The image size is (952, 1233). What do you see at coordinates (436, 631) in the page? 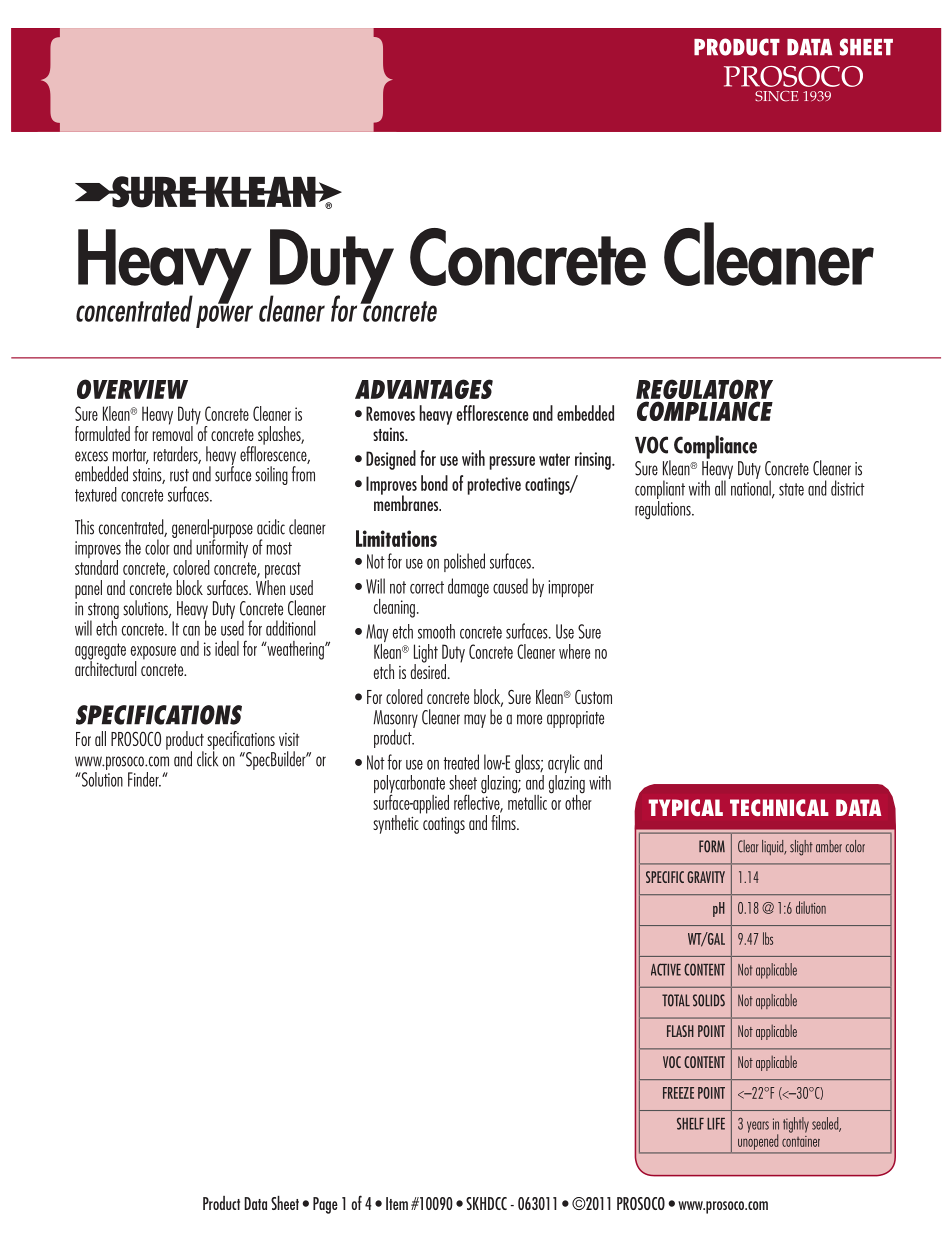
I see `smooth` at bounding box center [436, 631].
